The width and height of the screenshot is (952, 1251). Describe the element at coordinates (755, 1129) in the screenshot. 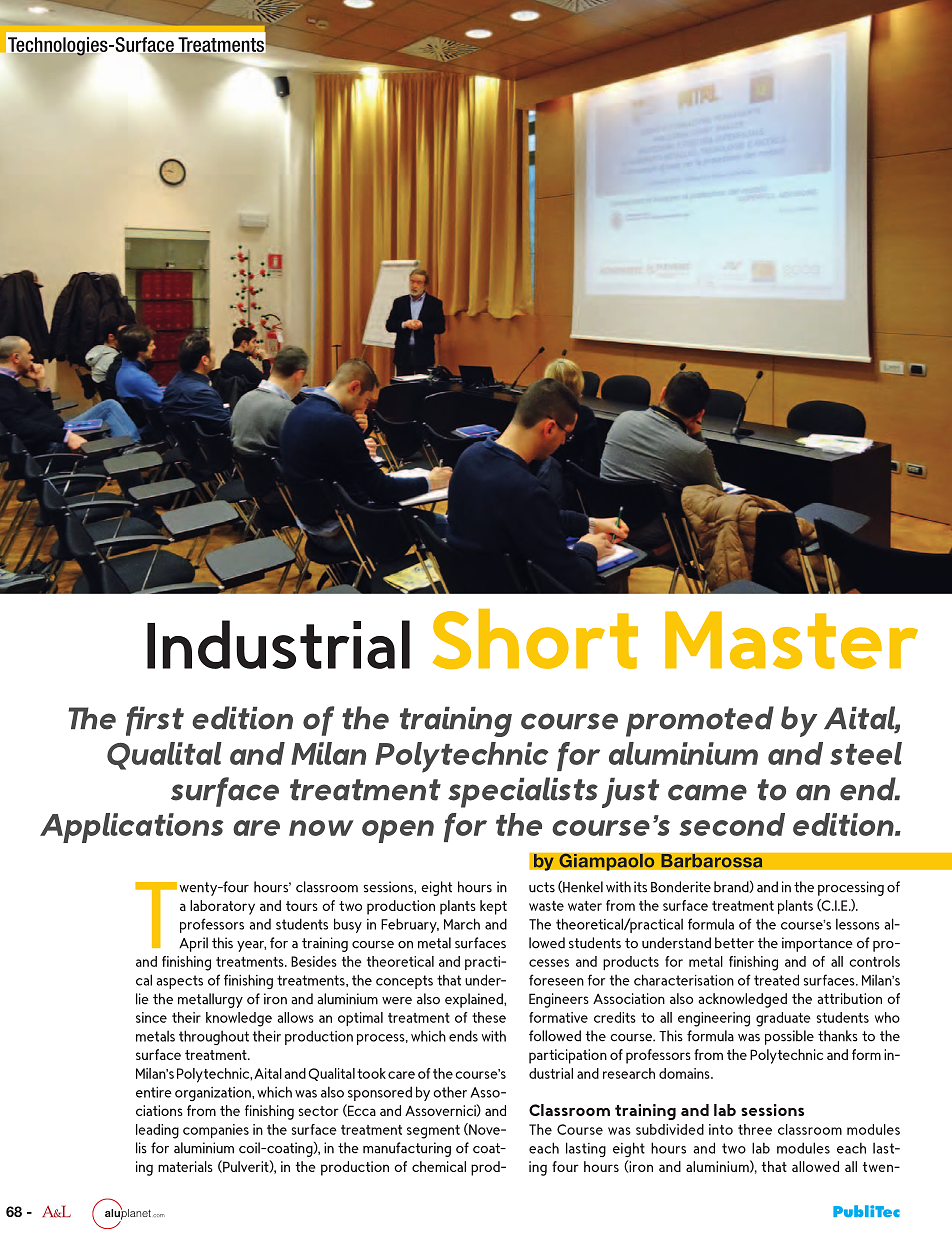

I see `three` at that location.
